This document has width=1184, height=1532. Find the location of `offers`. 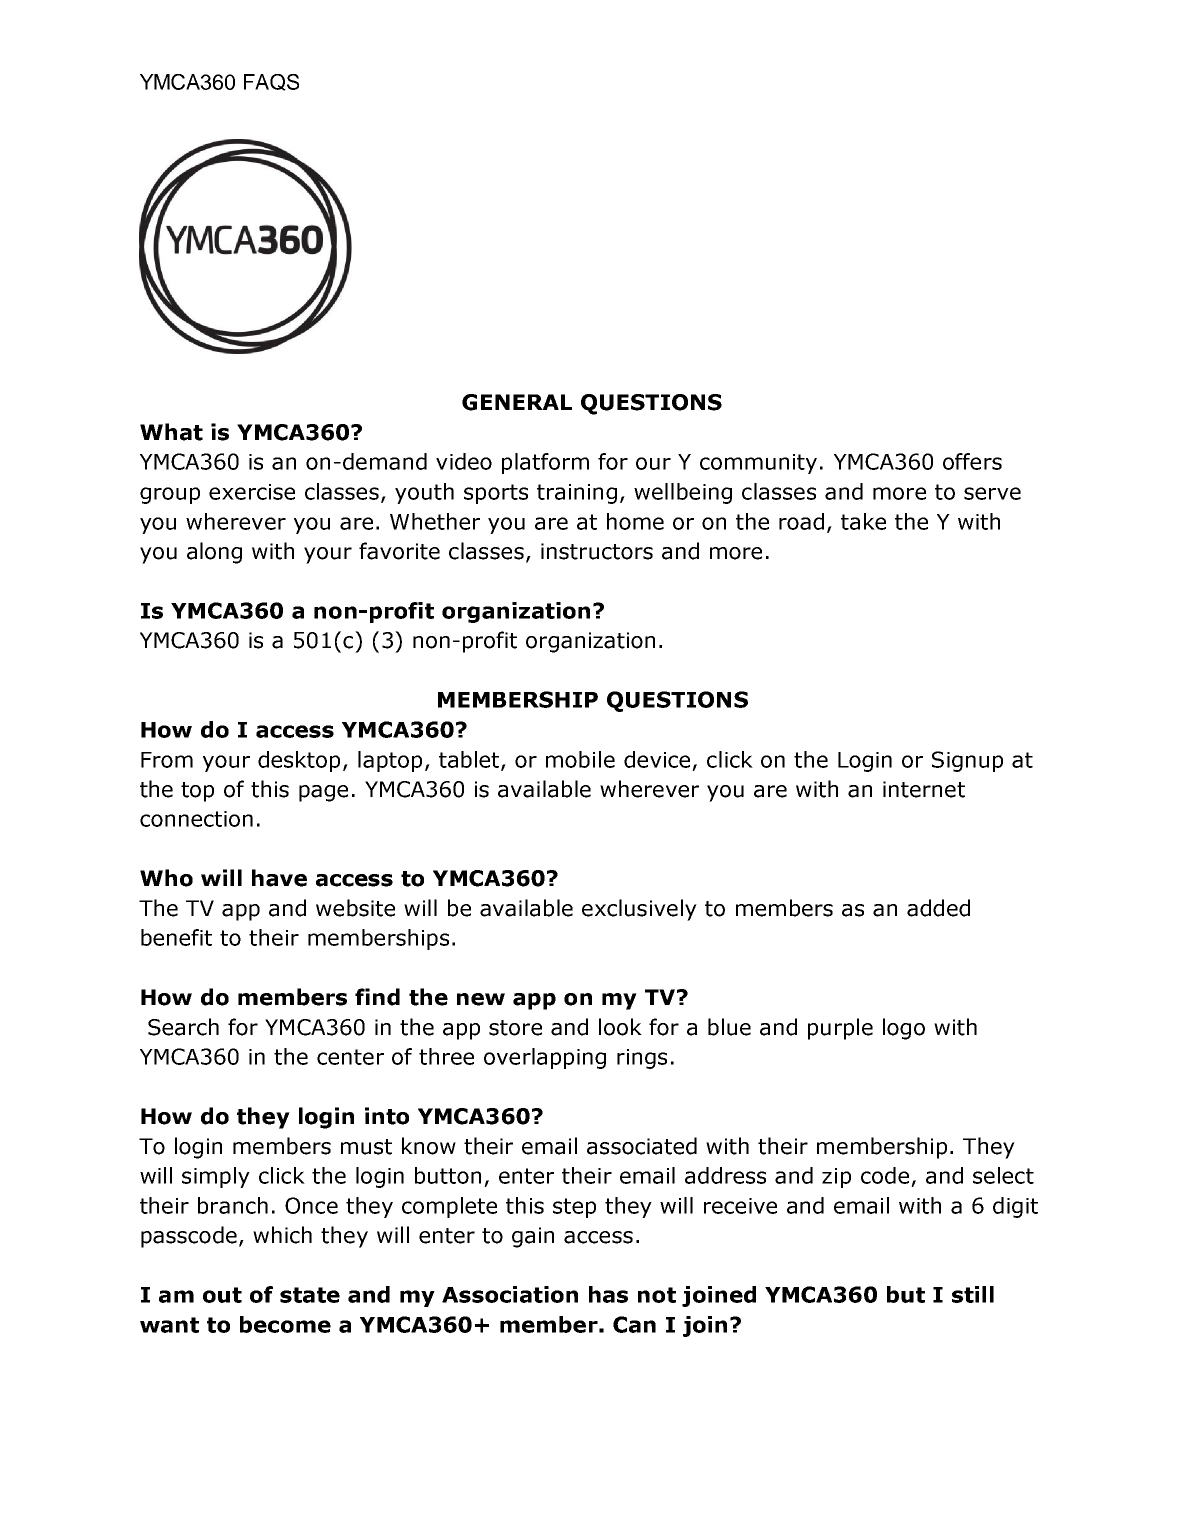

offers is located at coordinates (972, 461).
